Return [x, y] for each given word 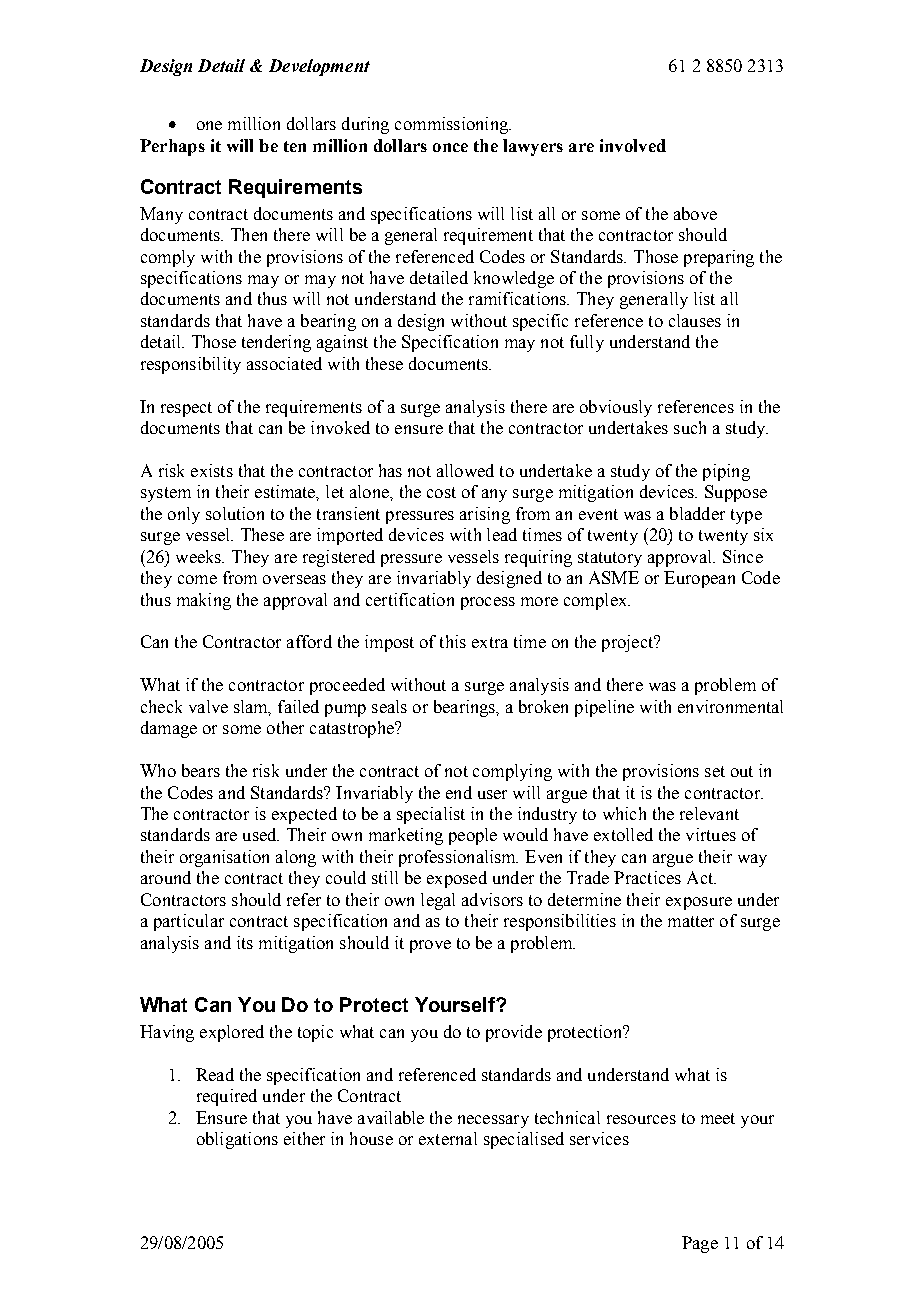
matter [691, 921]
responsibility [191, 365]
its [245, 942]
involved [633, 145]
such [690, 427]
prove [430, 946]
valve [208, 706]
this [453, 641]
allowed [465, 470]
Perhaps [172, 147]
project [629, 643]
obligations [237, 1140]
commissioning [452, 125]
